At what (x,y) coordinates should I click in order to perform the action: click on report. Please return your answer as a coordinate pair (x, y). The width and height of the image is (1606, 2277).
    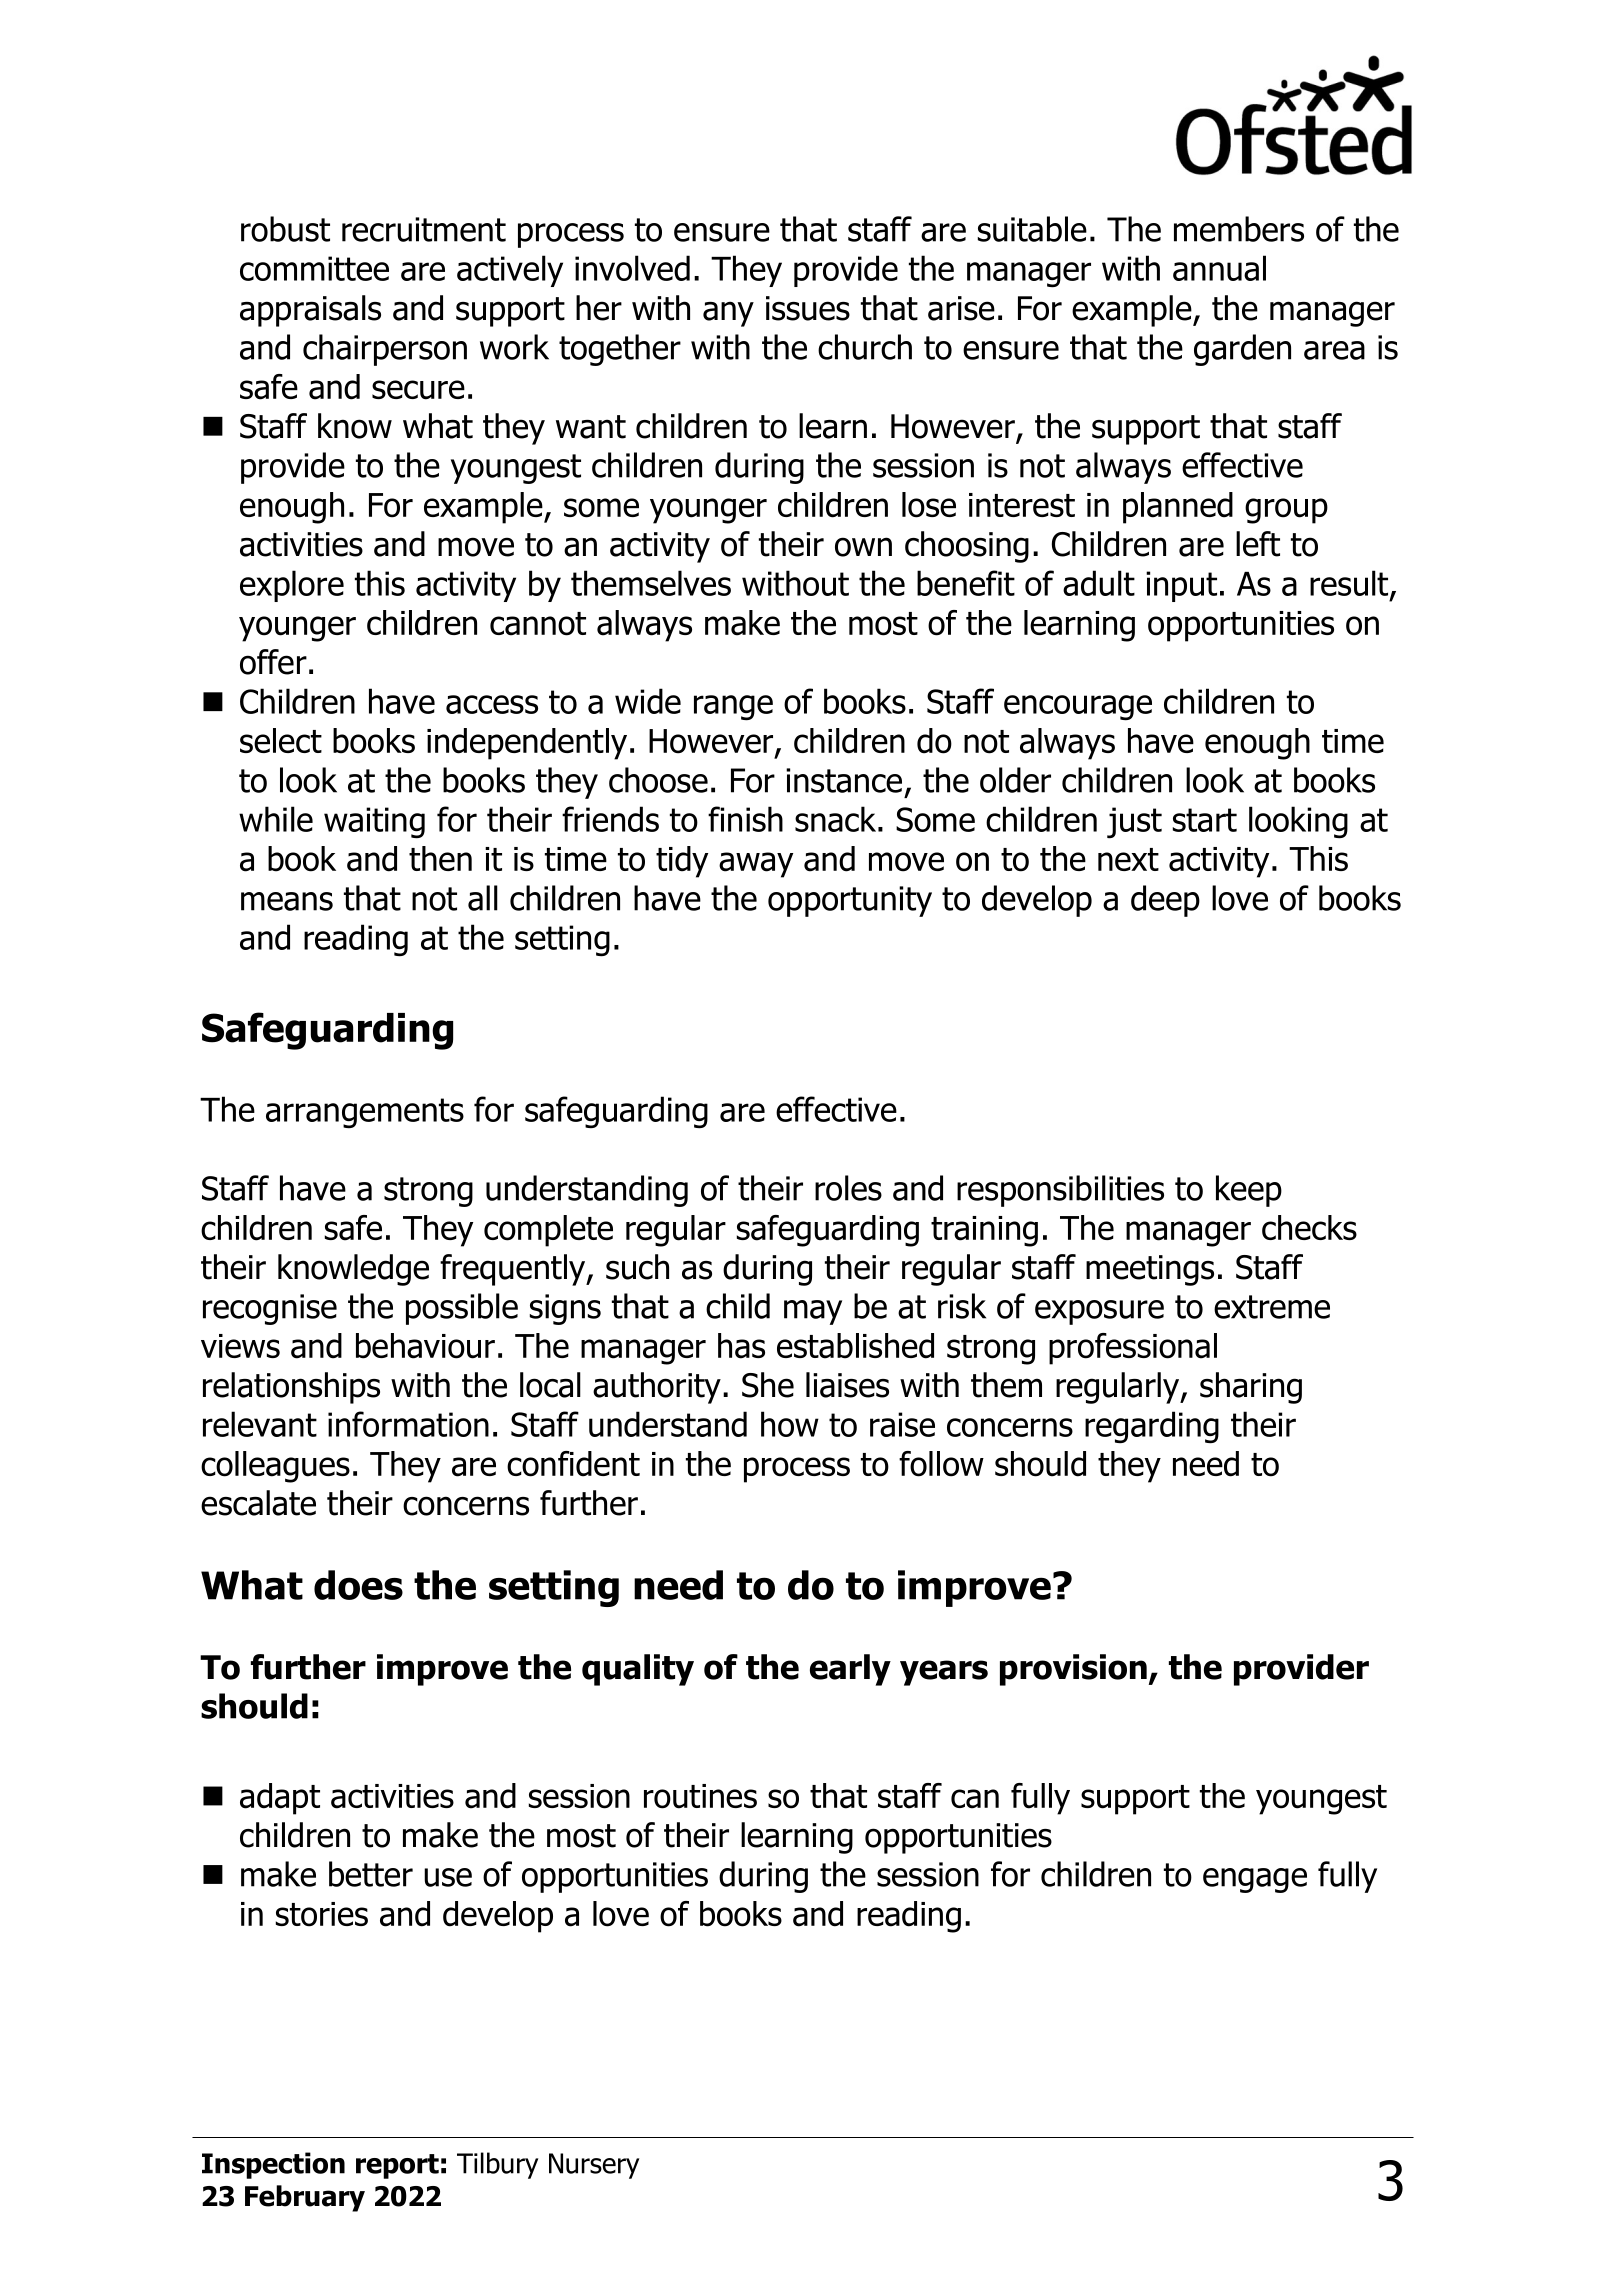
    Looking at the image, I should click on (397, 2166).
